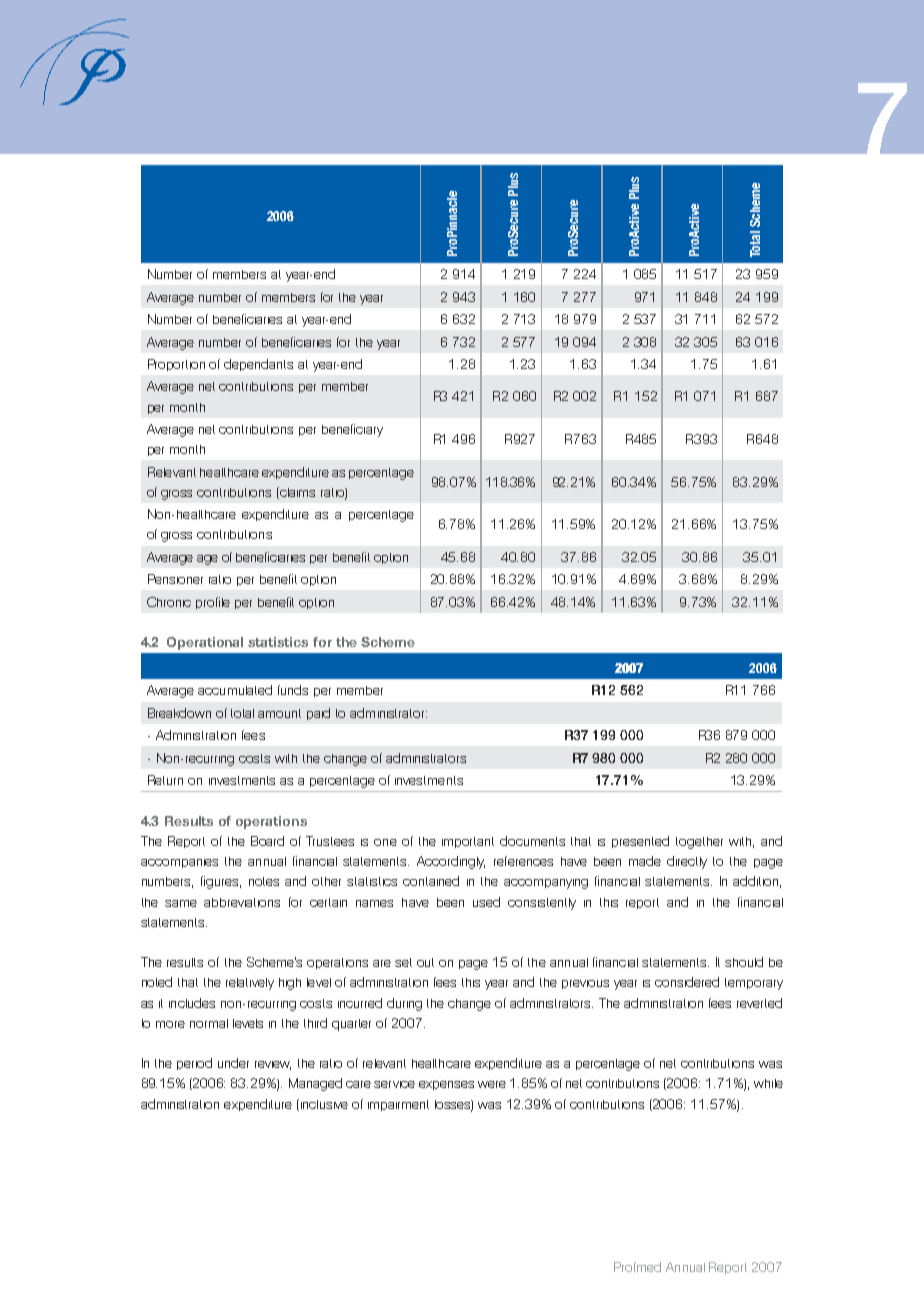 The width and height of the document is (924, 1308). Describe the element at coordinates (296, 493) in the document. I see `claims` at that location.
